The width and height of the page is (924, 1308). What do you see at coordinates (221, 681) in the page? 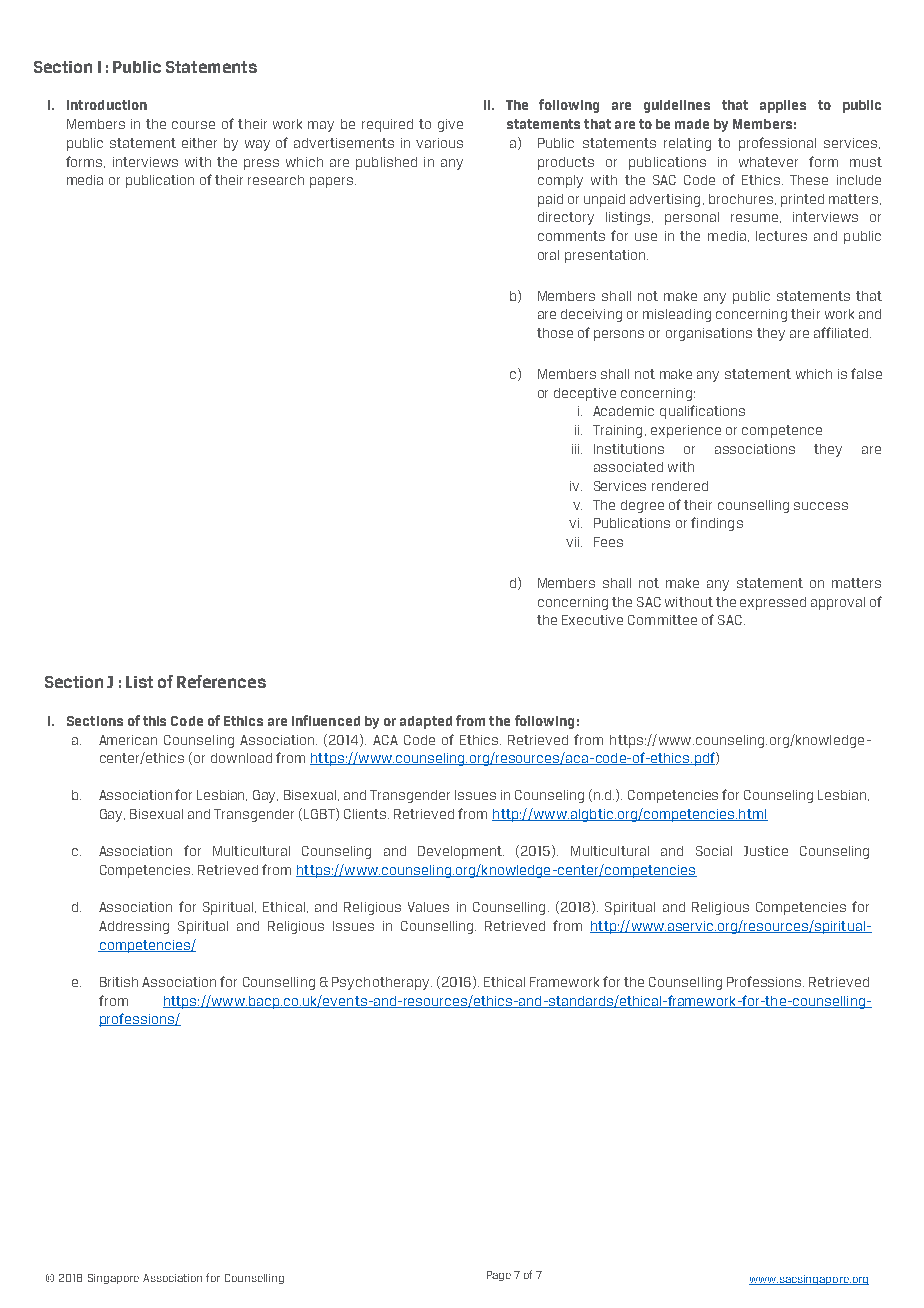
I see `References` at bounding box center [221, 681].
